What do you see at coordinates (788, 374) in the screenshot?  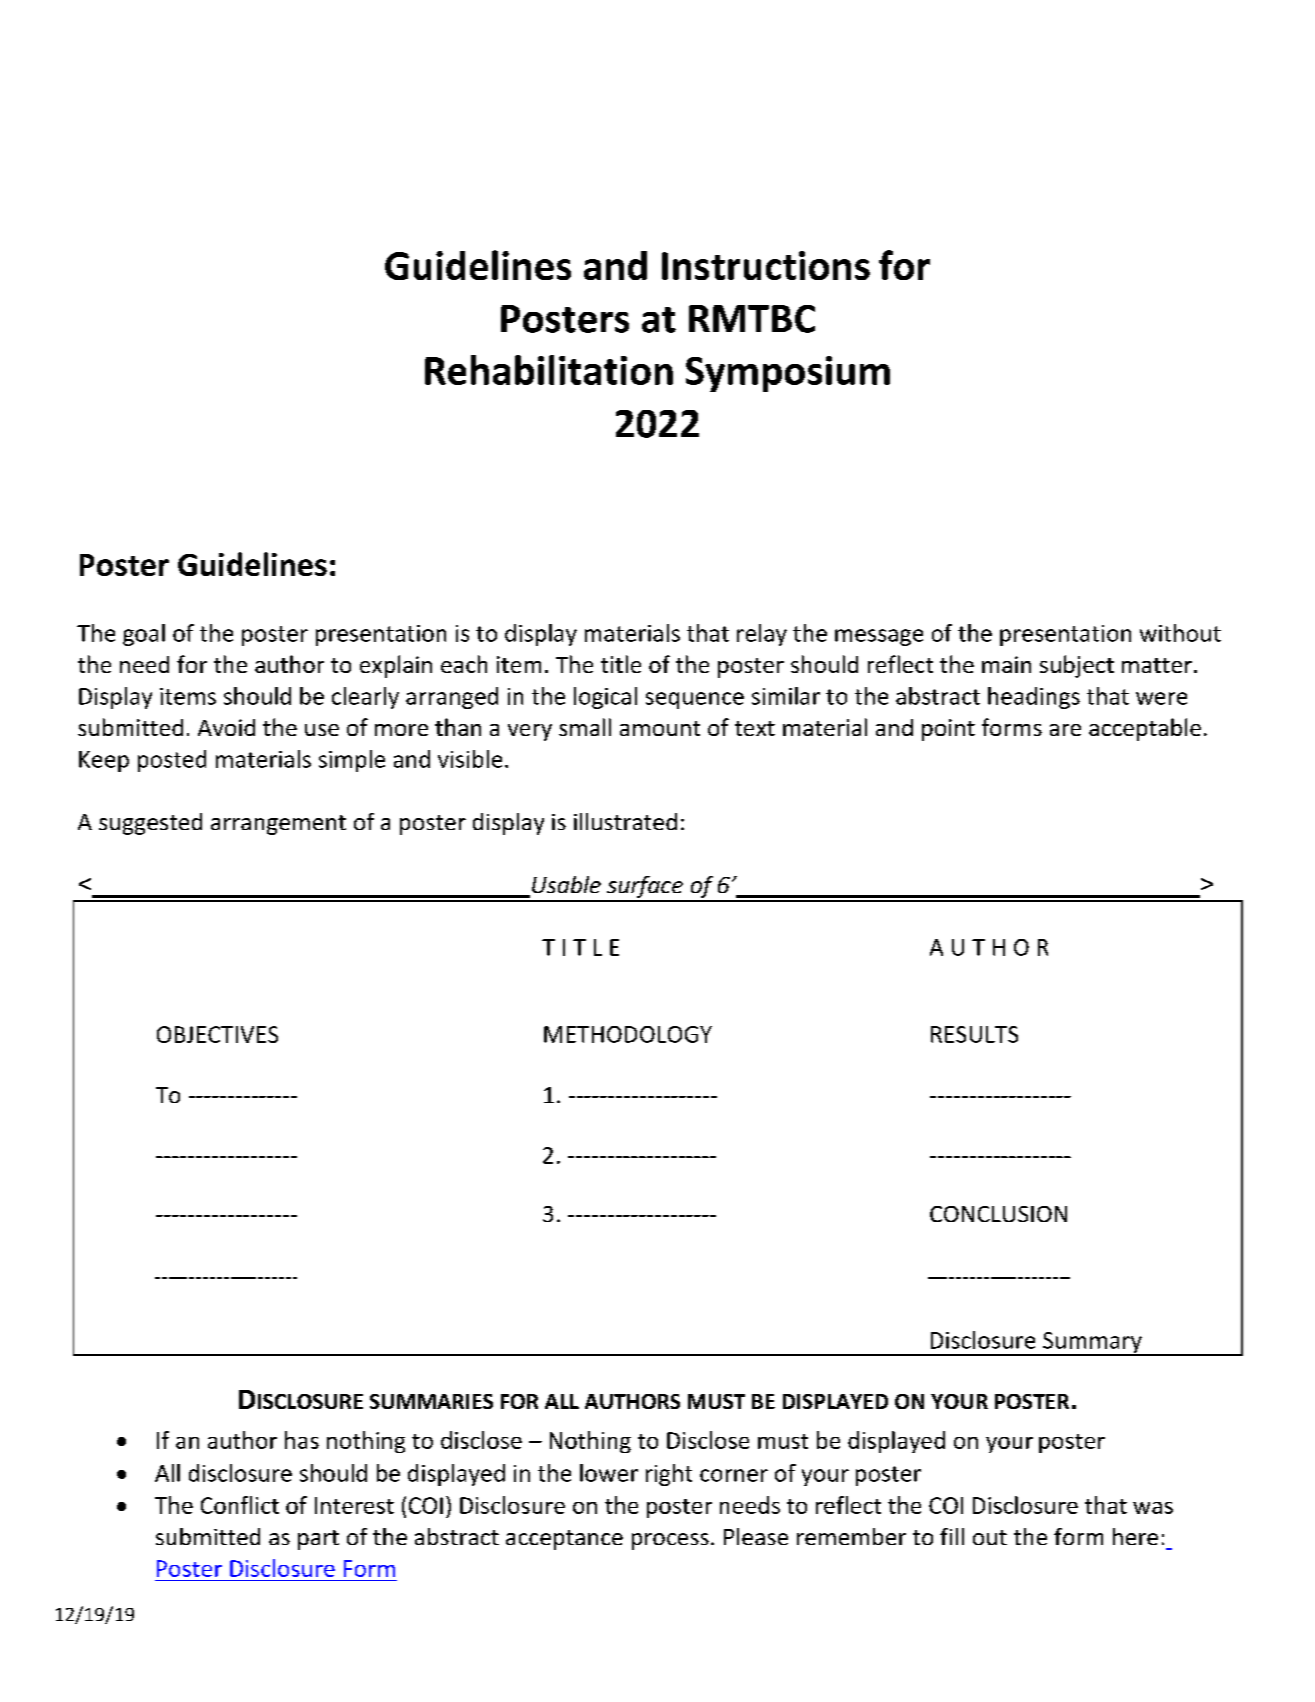 I see `Symposium` at bounding box center [788, 374].
